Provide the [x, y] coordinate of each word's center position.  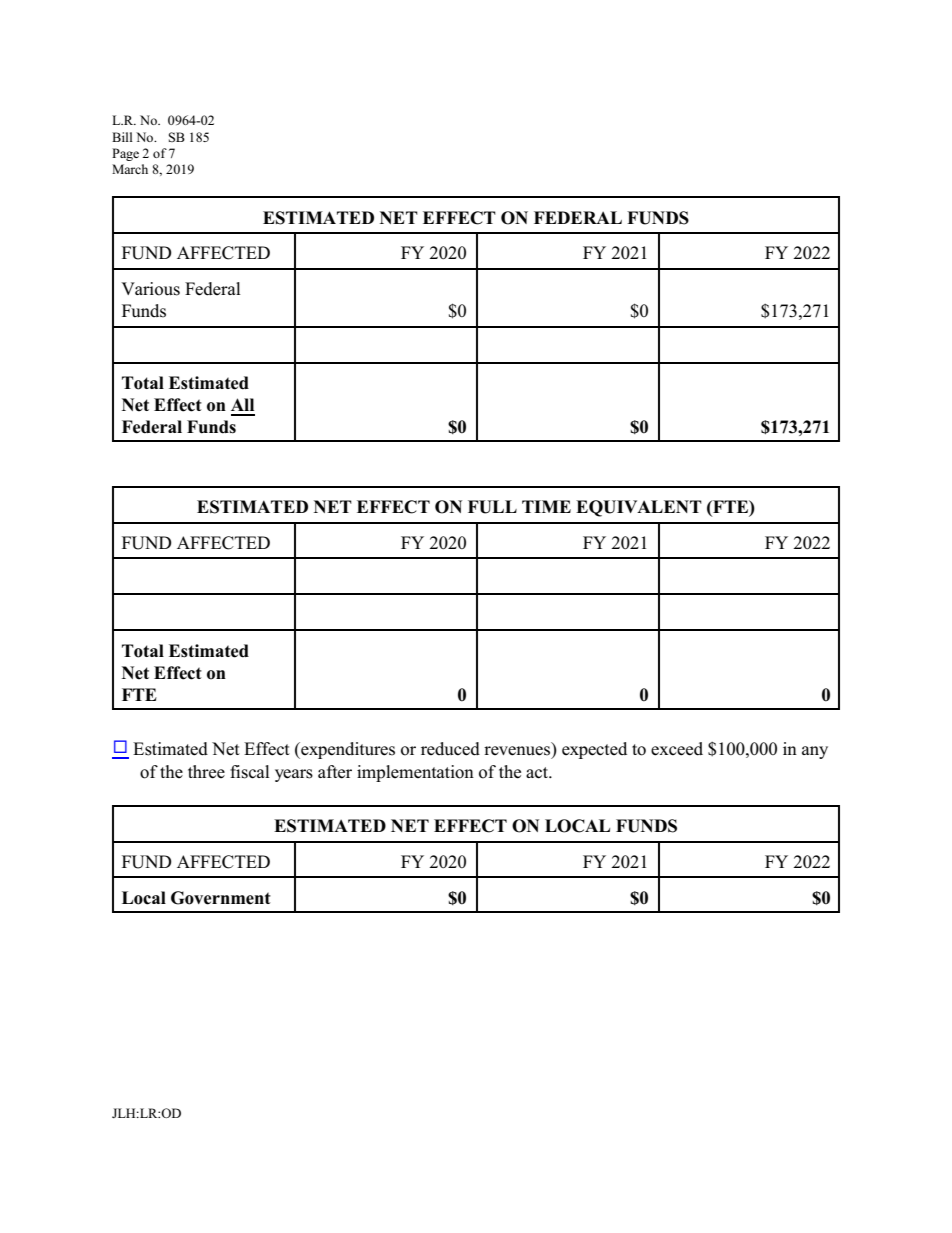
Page [125, 154]
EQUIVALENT [639, 508]
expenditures [347, 750]
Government [221, 898]
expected [594, 750]
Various [150, 289]
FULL [492, 507]
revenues [518, 752]
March [130, 169]
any [815, 752]
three [206, 772]
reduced [450, 749]
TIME [546, 506]
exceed [677, 749]
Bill [122, 137]
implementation [415, 773]
